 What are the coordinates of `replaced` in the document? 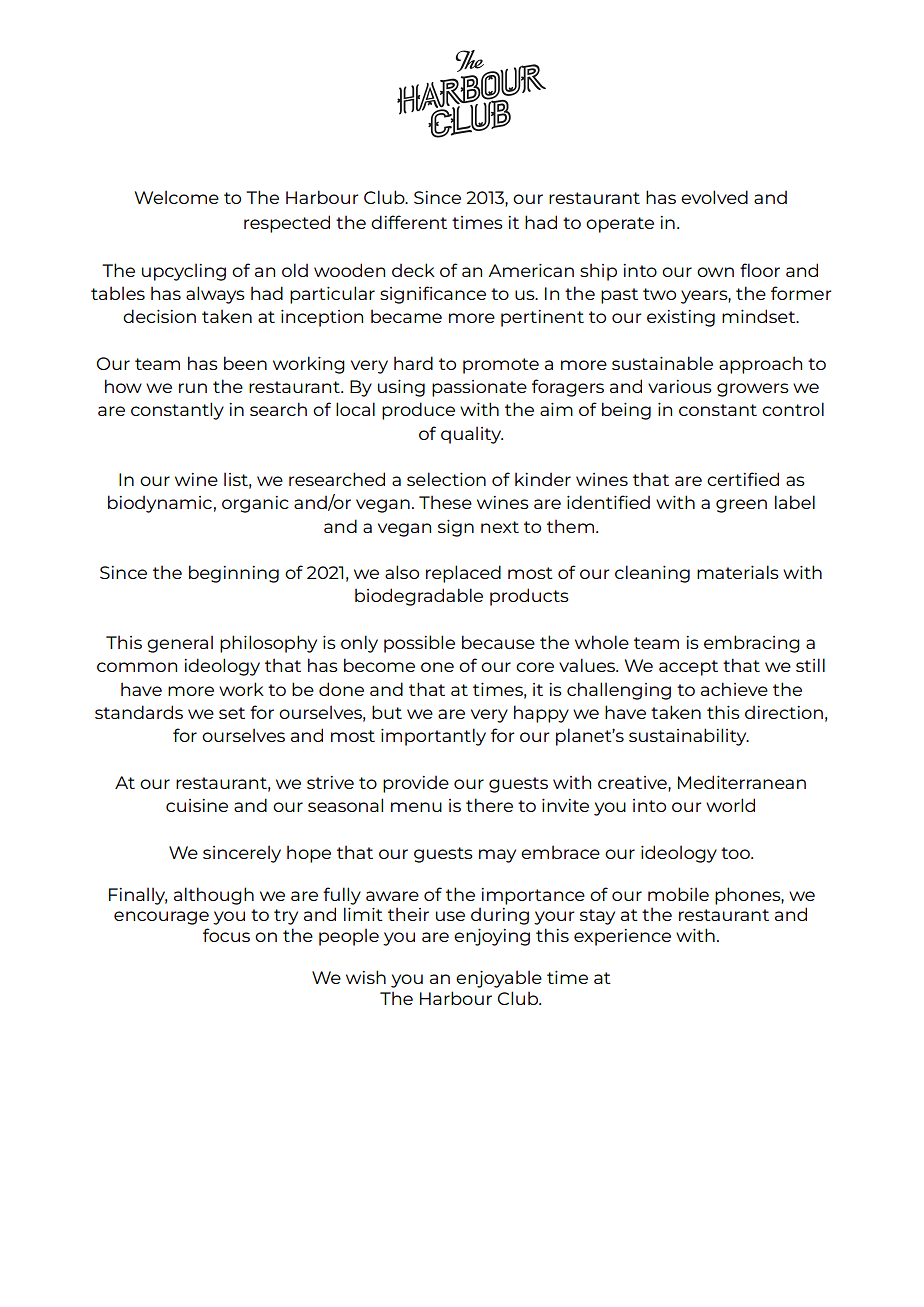 It's located at (463, 574).
